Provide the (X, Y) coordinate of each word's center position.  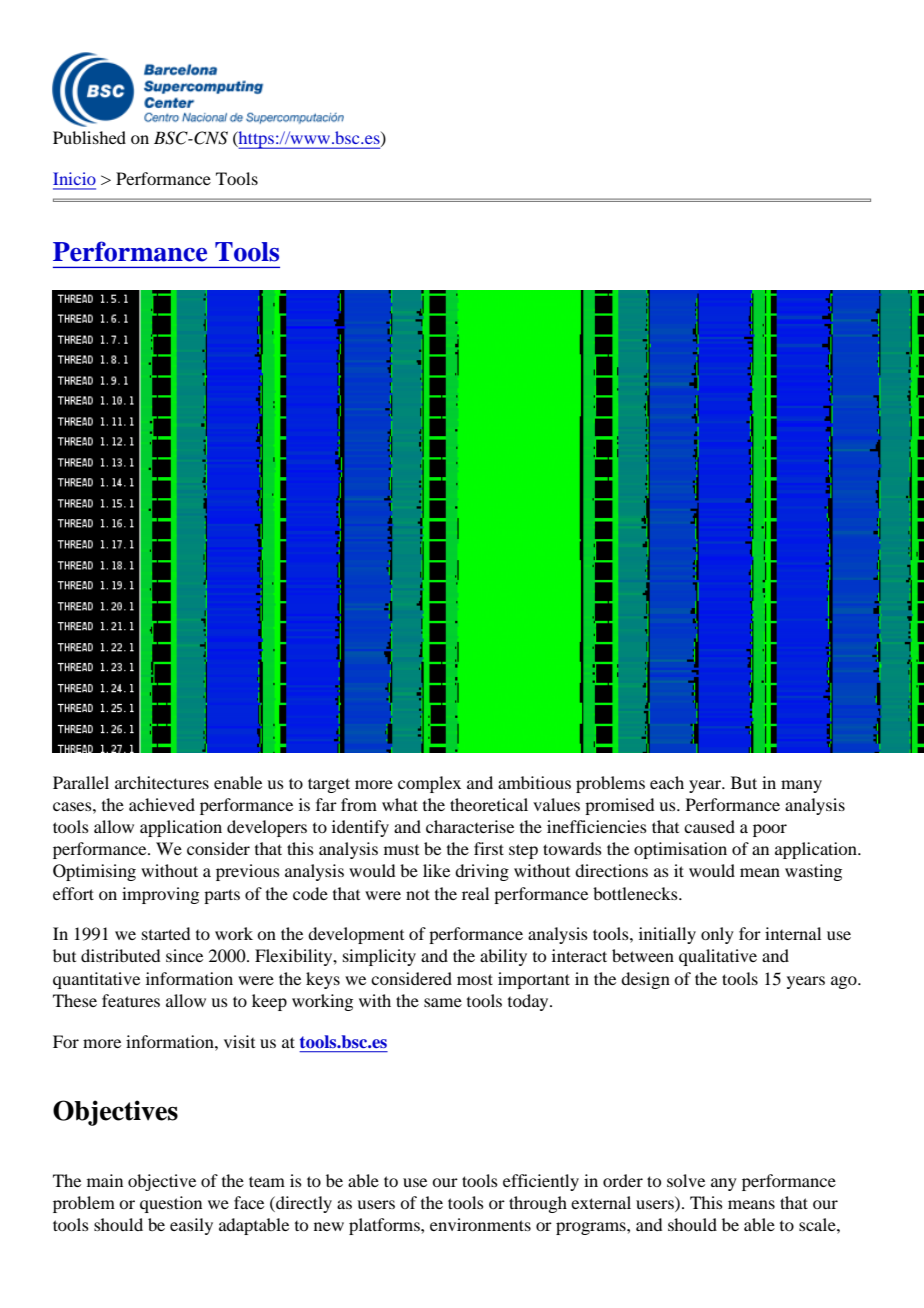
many (801, 786)
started (166, 933)
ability (503, 957)
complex (429, 784)
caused (709, 826)
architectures (162, 782)
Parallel (81, 782)
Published (89, 137)
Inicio (74, 178)
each (667, 782)
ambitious (534, 782)
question (171, 1204)
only (717, 935)
